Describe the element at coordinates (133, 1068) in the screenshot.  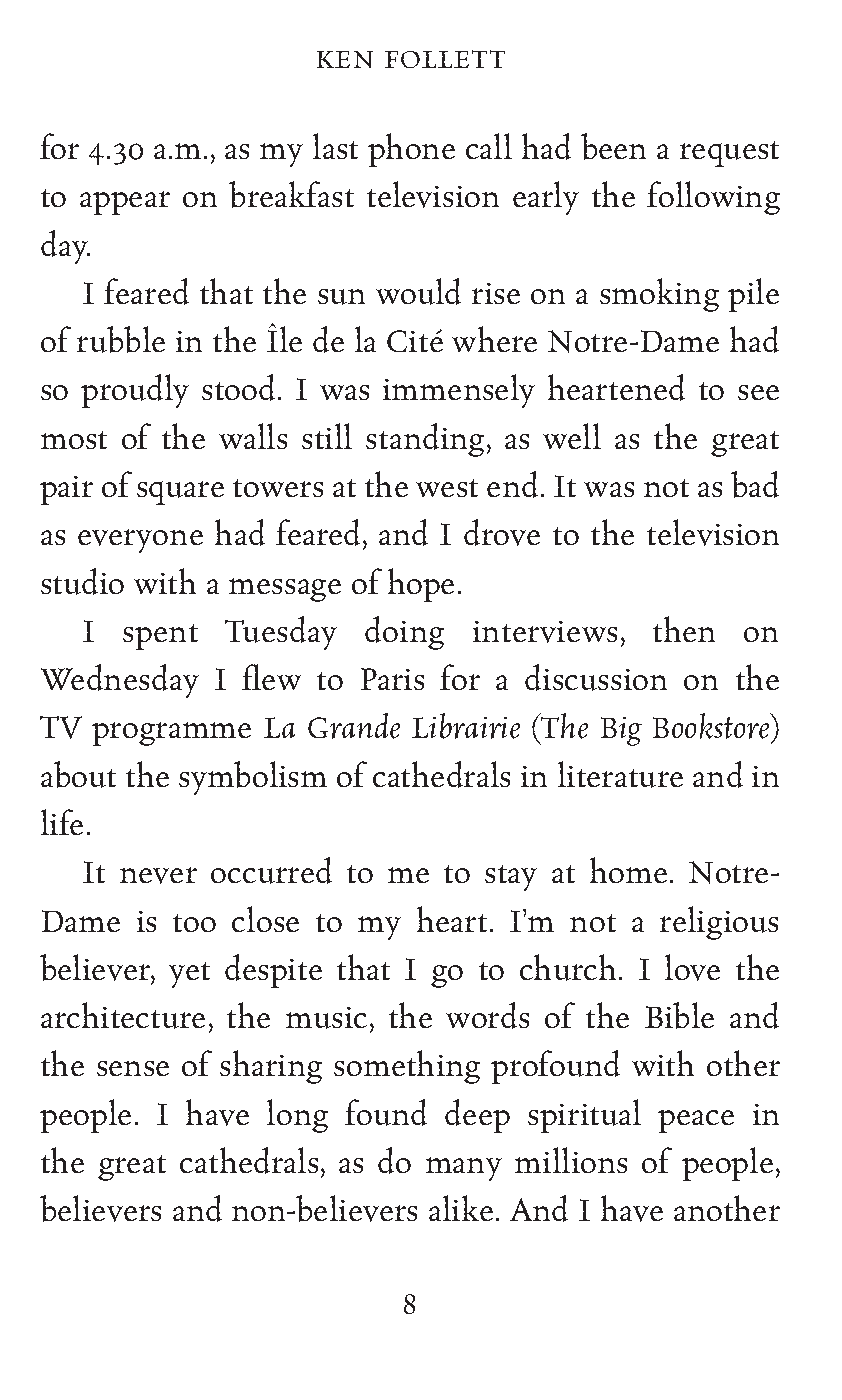
I see `sense` at that location.
